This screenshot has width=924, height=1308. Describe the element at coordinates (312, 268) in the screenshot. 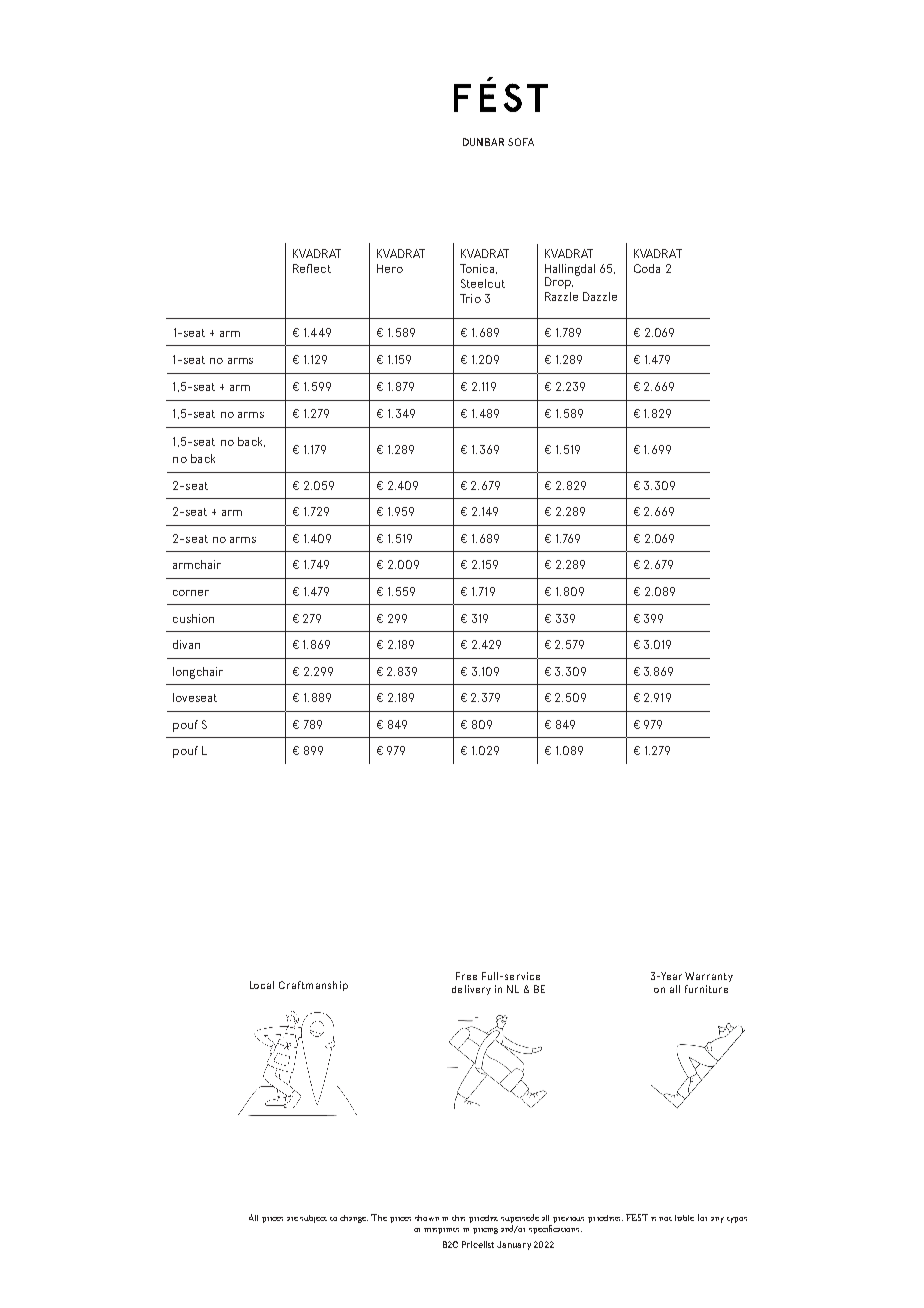

I see `Reflect` at that location.
